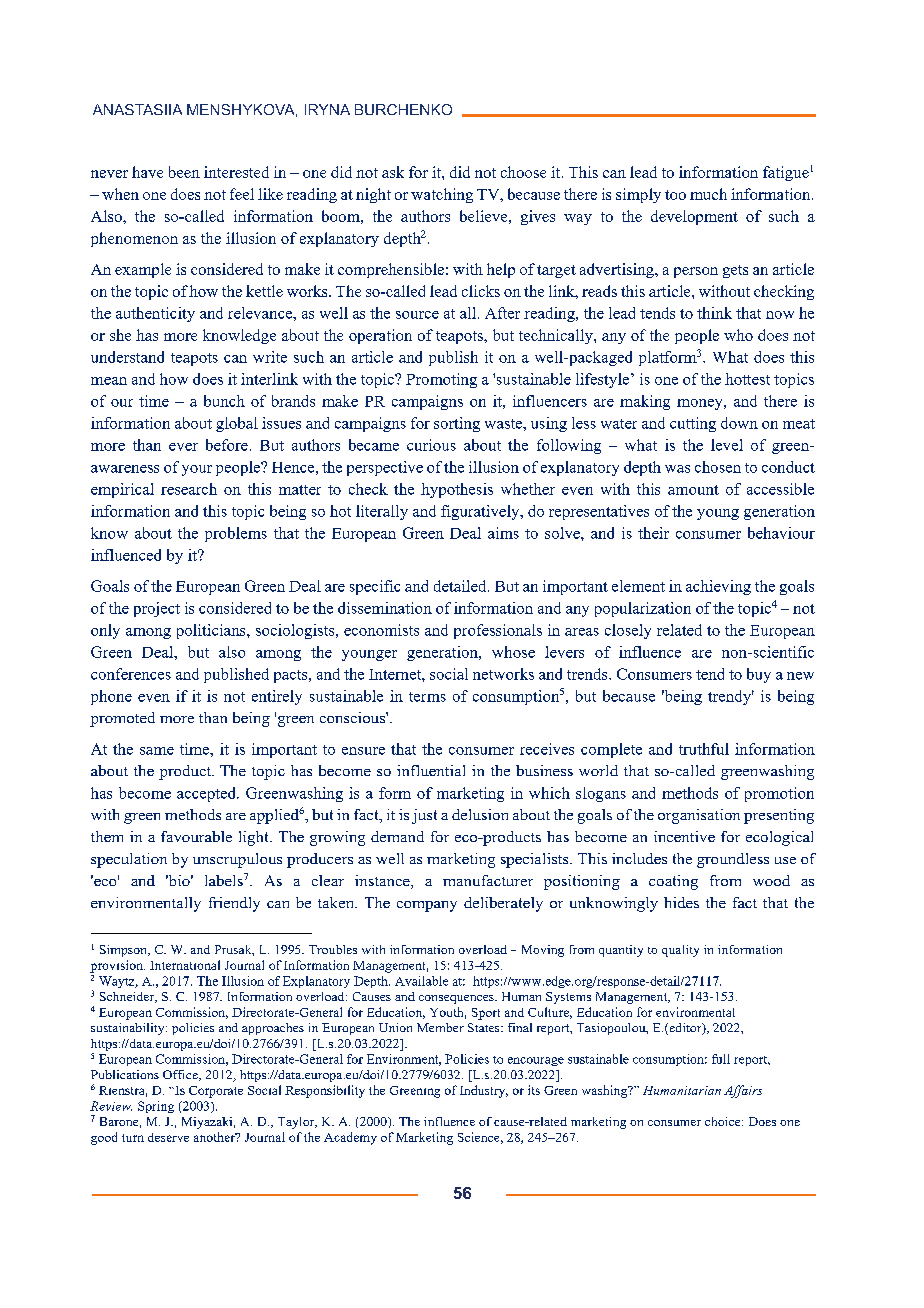 The width and height of the screenshot is (924, 1308). Describe the element at coordinates (724, 1121) in the screenshot. I see `choice` at that location.
